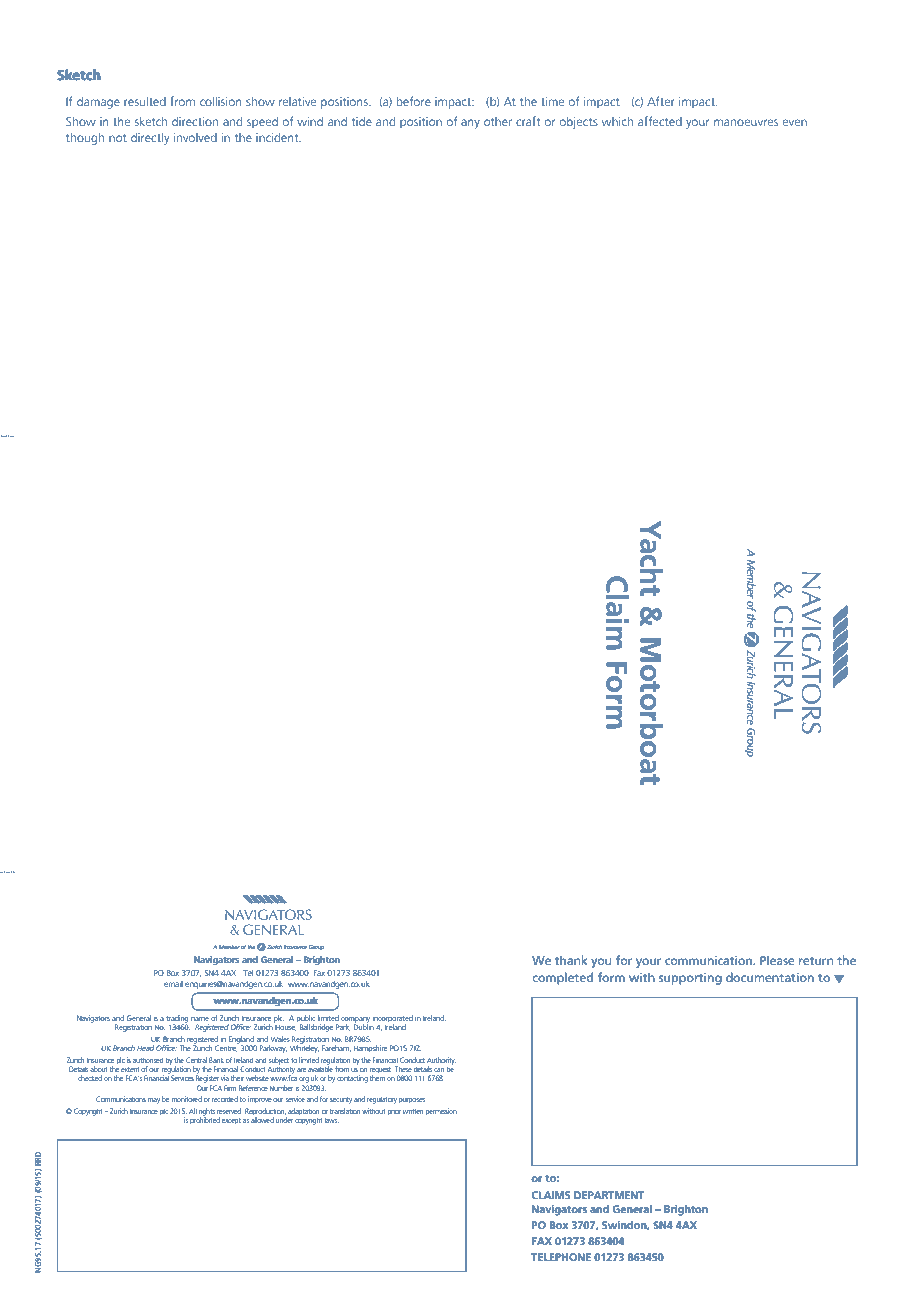  I want to click on other, so click(498, 121).
